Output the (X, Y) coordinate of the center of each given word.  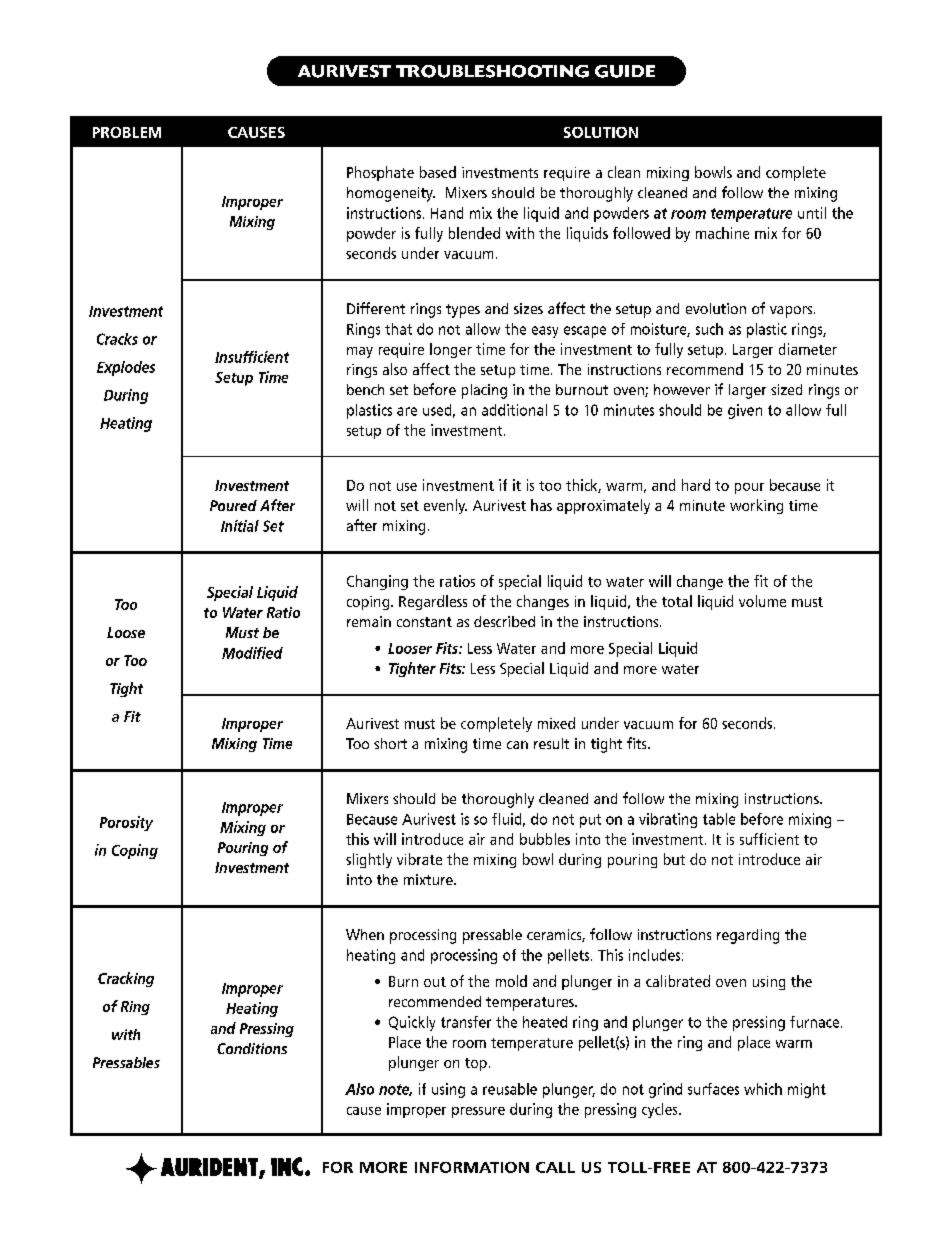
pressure (478, 1112)
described (504, 621)
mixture (429, 879)
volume (762, 601)
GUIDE (625, 71)
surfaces (713, 1089)
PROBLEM (127, 132)
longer (451, 350)
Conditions (252, 1048)
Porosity (126, 823)
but (674, 859)
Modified (252, 653)
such (709, 329)
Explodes (126, 368)
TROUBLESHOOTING (492, 71)
